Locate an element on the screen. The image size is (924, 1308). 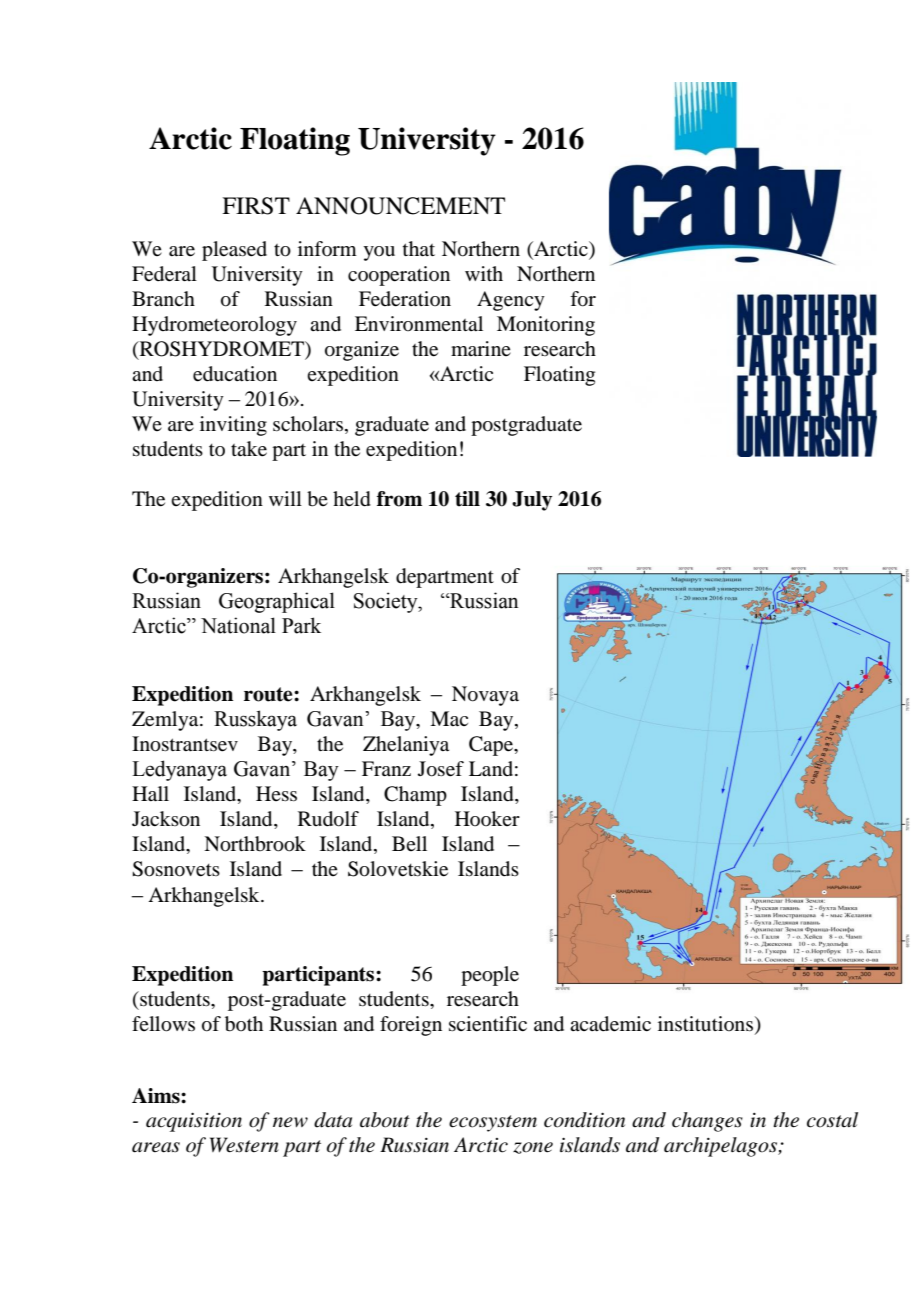
institutions is located at coordinates (707, 1023).
